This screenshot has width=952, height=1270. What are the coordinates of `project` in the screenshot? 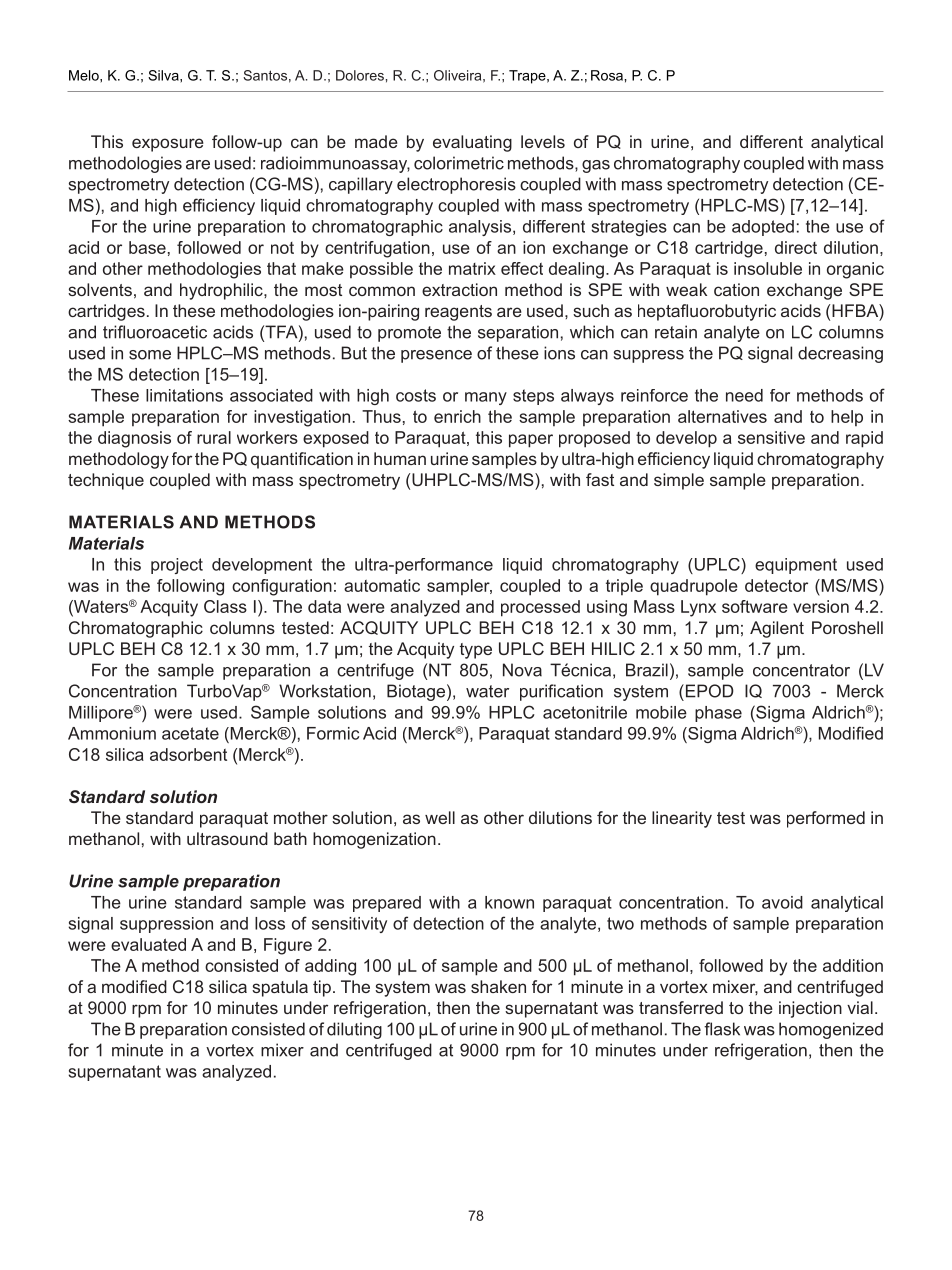 It's located at (177, 566).
